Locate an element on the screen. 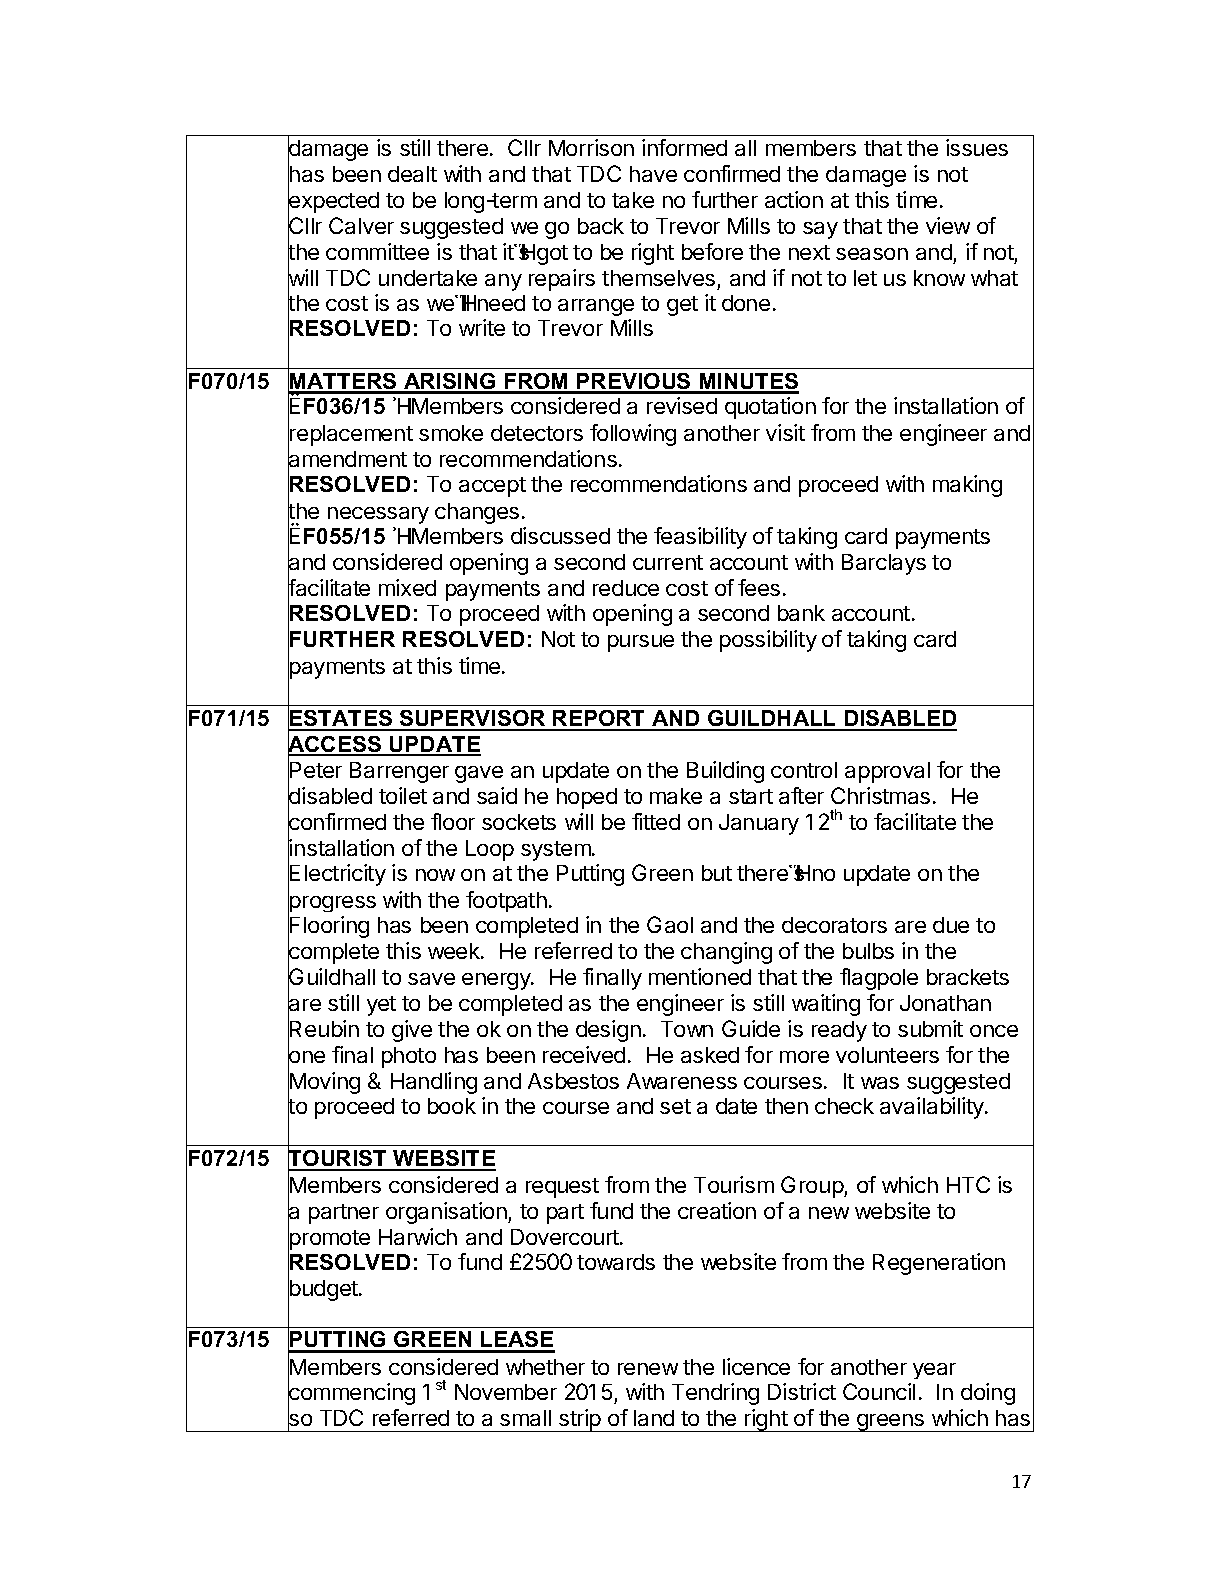  have is located at coordinates (653, 174).
